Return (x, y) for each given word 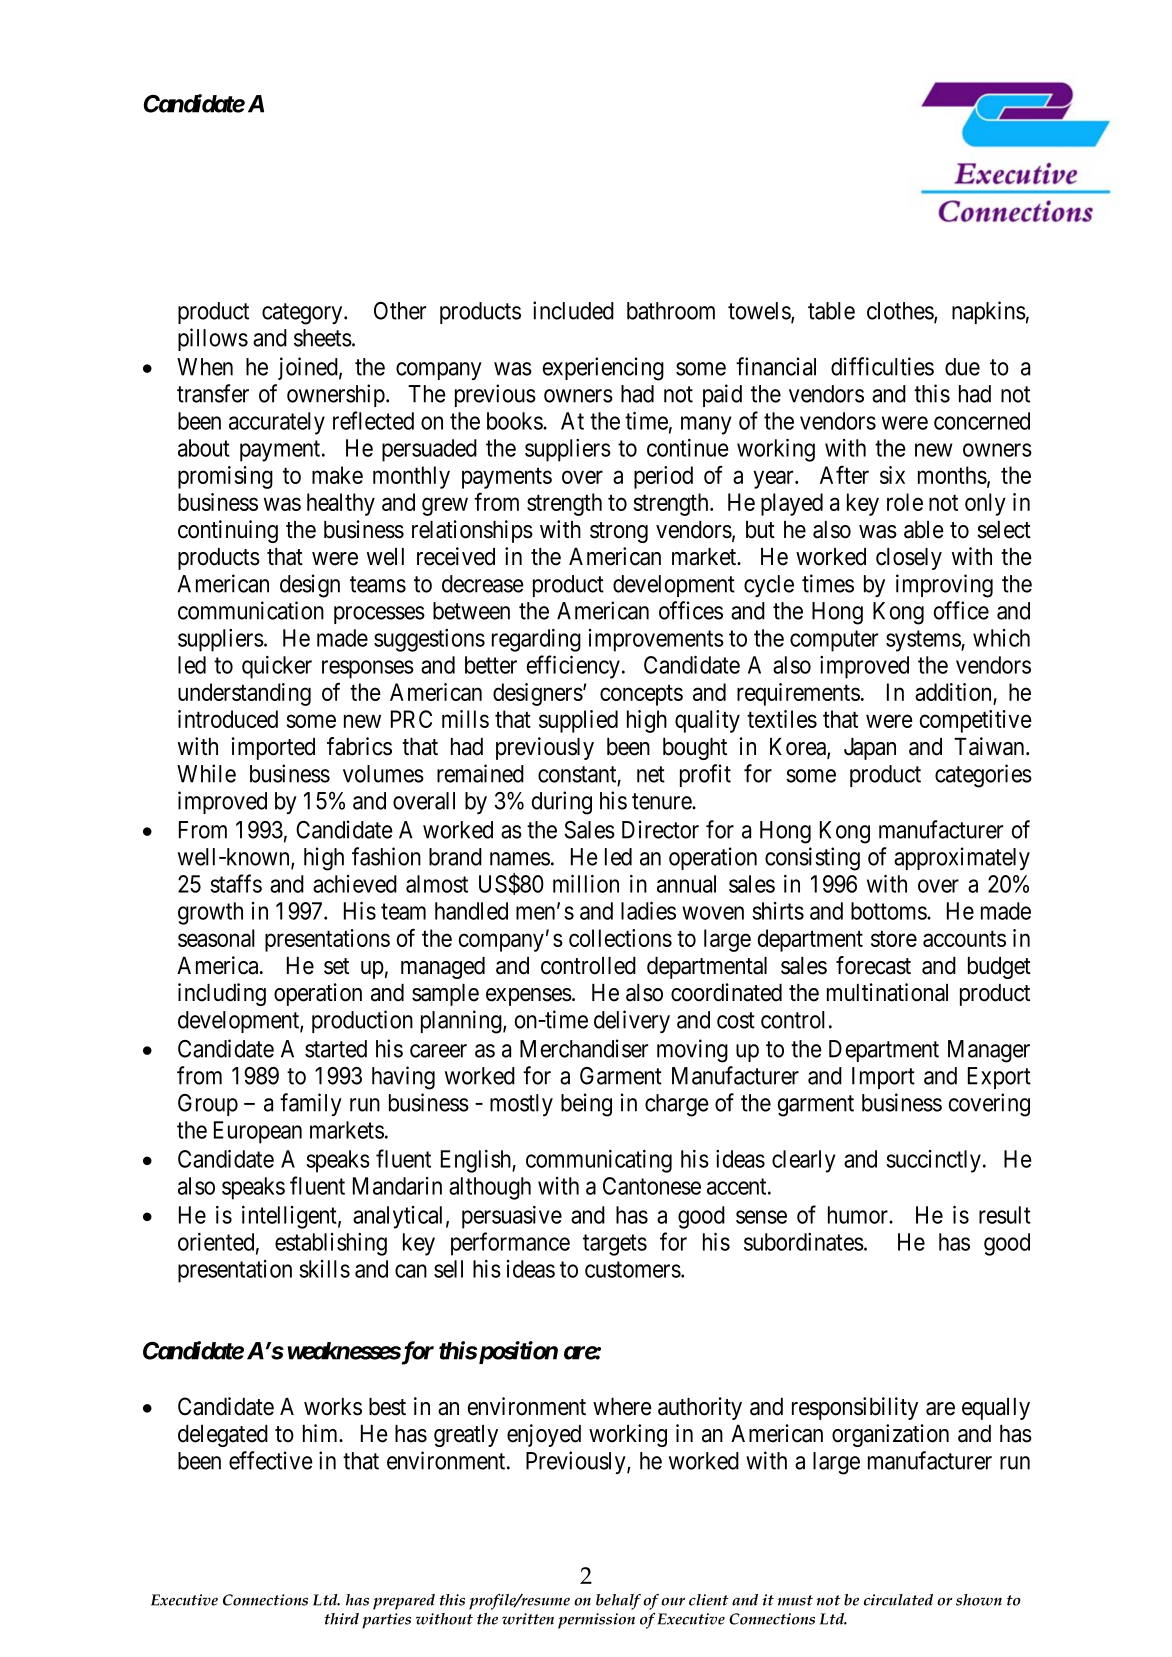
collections (620, 938)
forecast (873, 965)
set (336, 966)
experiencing (603, 369)
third (341, 1619)
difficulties (882, 366)
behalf (618, 1602)
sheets (323, 338)
